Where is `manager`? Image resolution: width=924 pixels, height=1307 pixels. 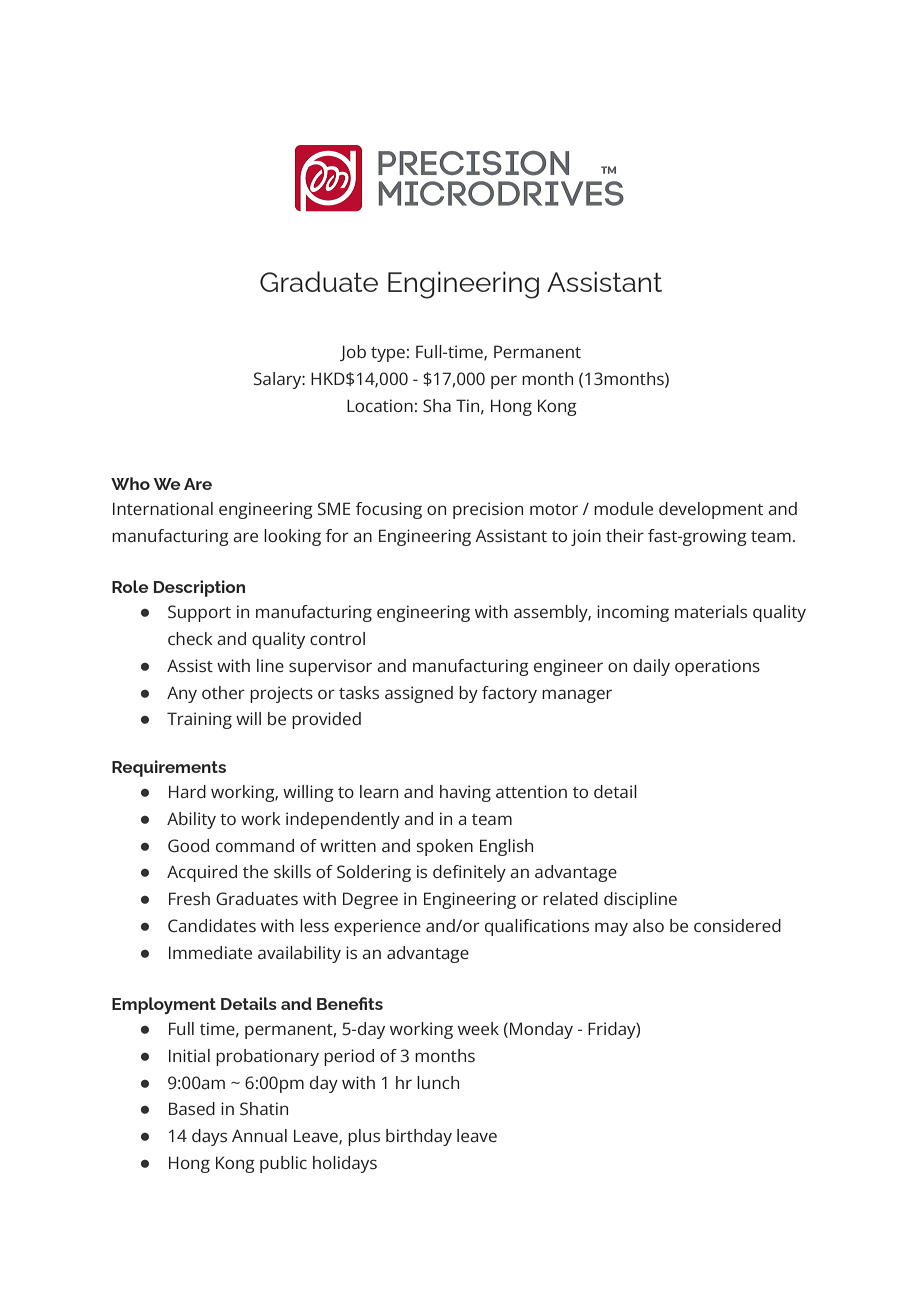 manager is located at coordinates (577, 696).
